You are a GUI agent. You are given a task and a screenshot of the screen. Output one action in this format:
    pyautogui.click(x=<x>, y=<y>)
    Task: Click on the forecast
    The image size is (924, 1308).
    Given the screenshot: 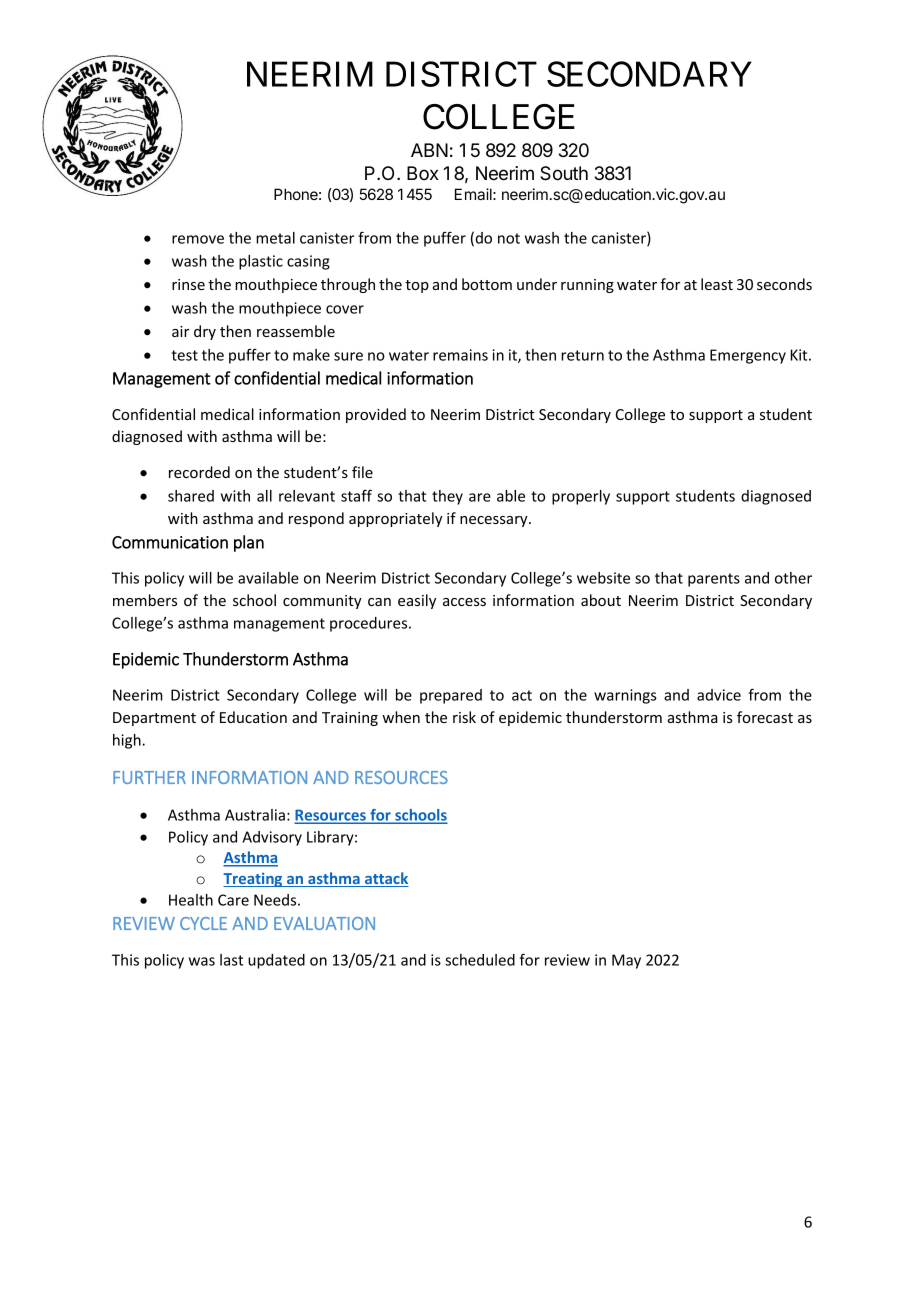 What is the action you would take?
    pyautogui.click(x=765, y=717)
